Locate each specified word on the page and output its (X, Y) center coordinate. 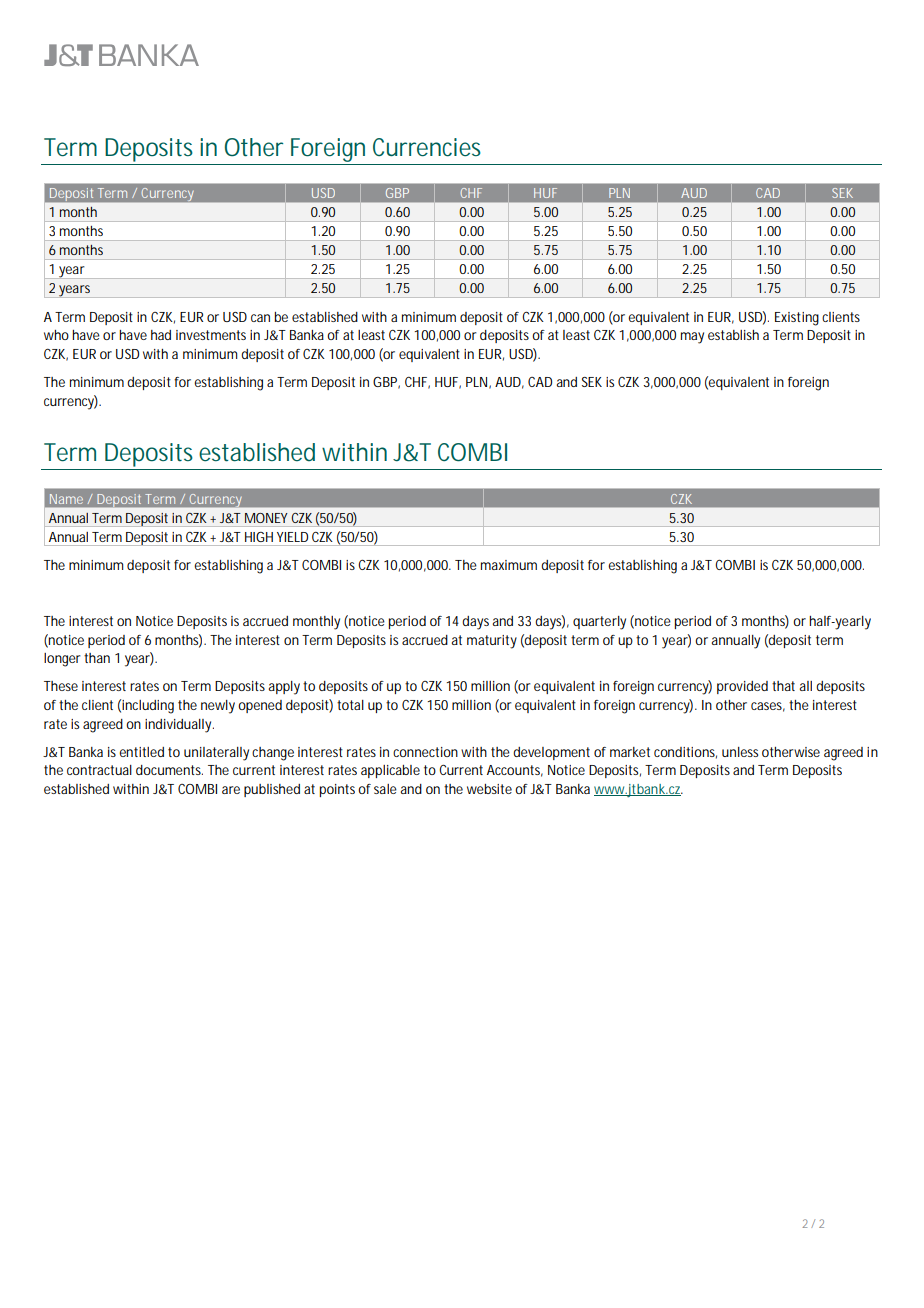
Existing (797, 319)
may (692, 338)
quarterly (599, 623)
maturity (492, 642)
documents (169, 770)
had (161, 335)
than (97, 658)
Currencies (427, 147)
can (260, 318)
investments (211, 335)
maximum (509, 565)
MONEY (266, 518)
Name (66, 499)
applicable (390, 771)
